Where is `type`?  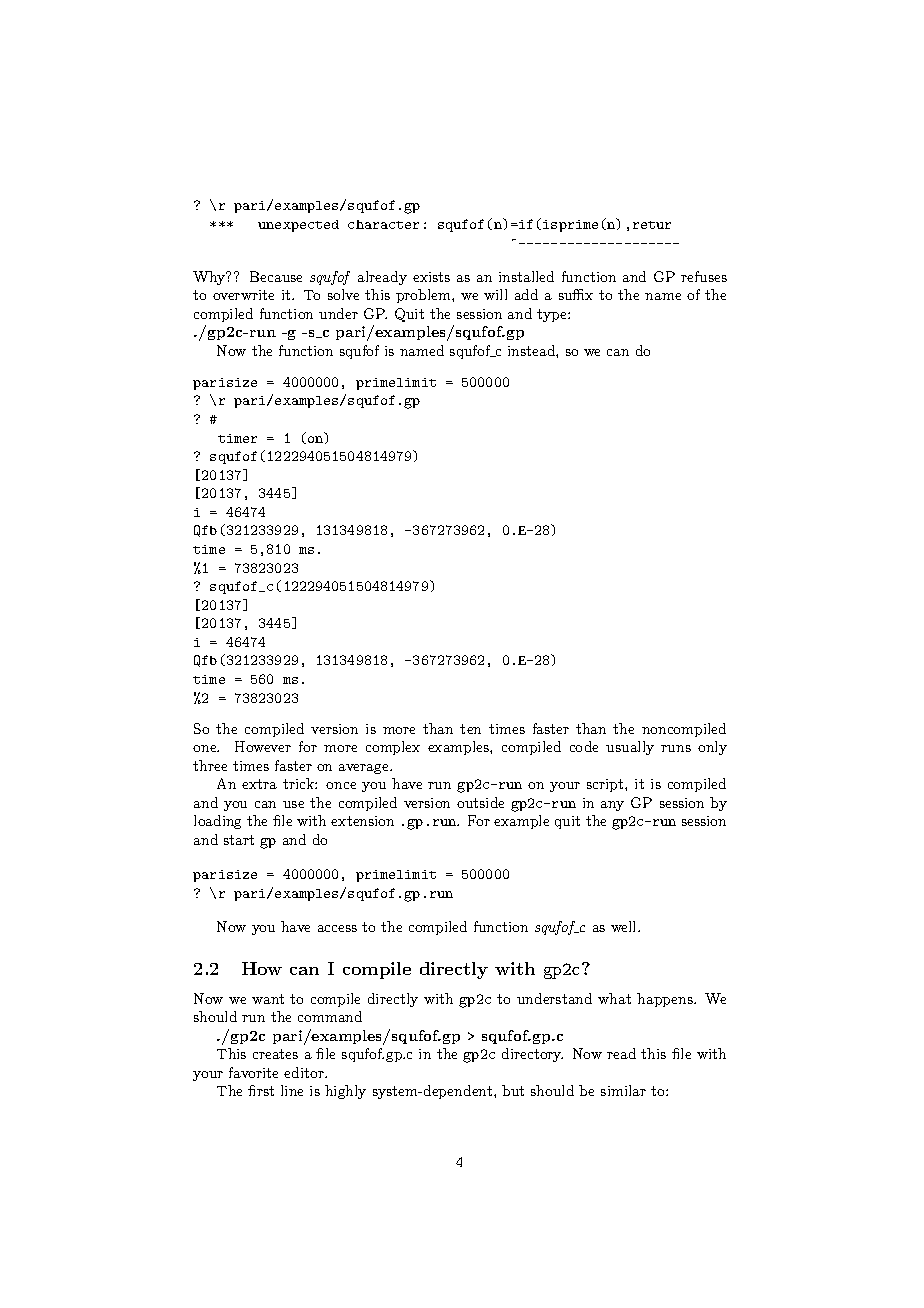 type is located at coordinates (553, 315).
